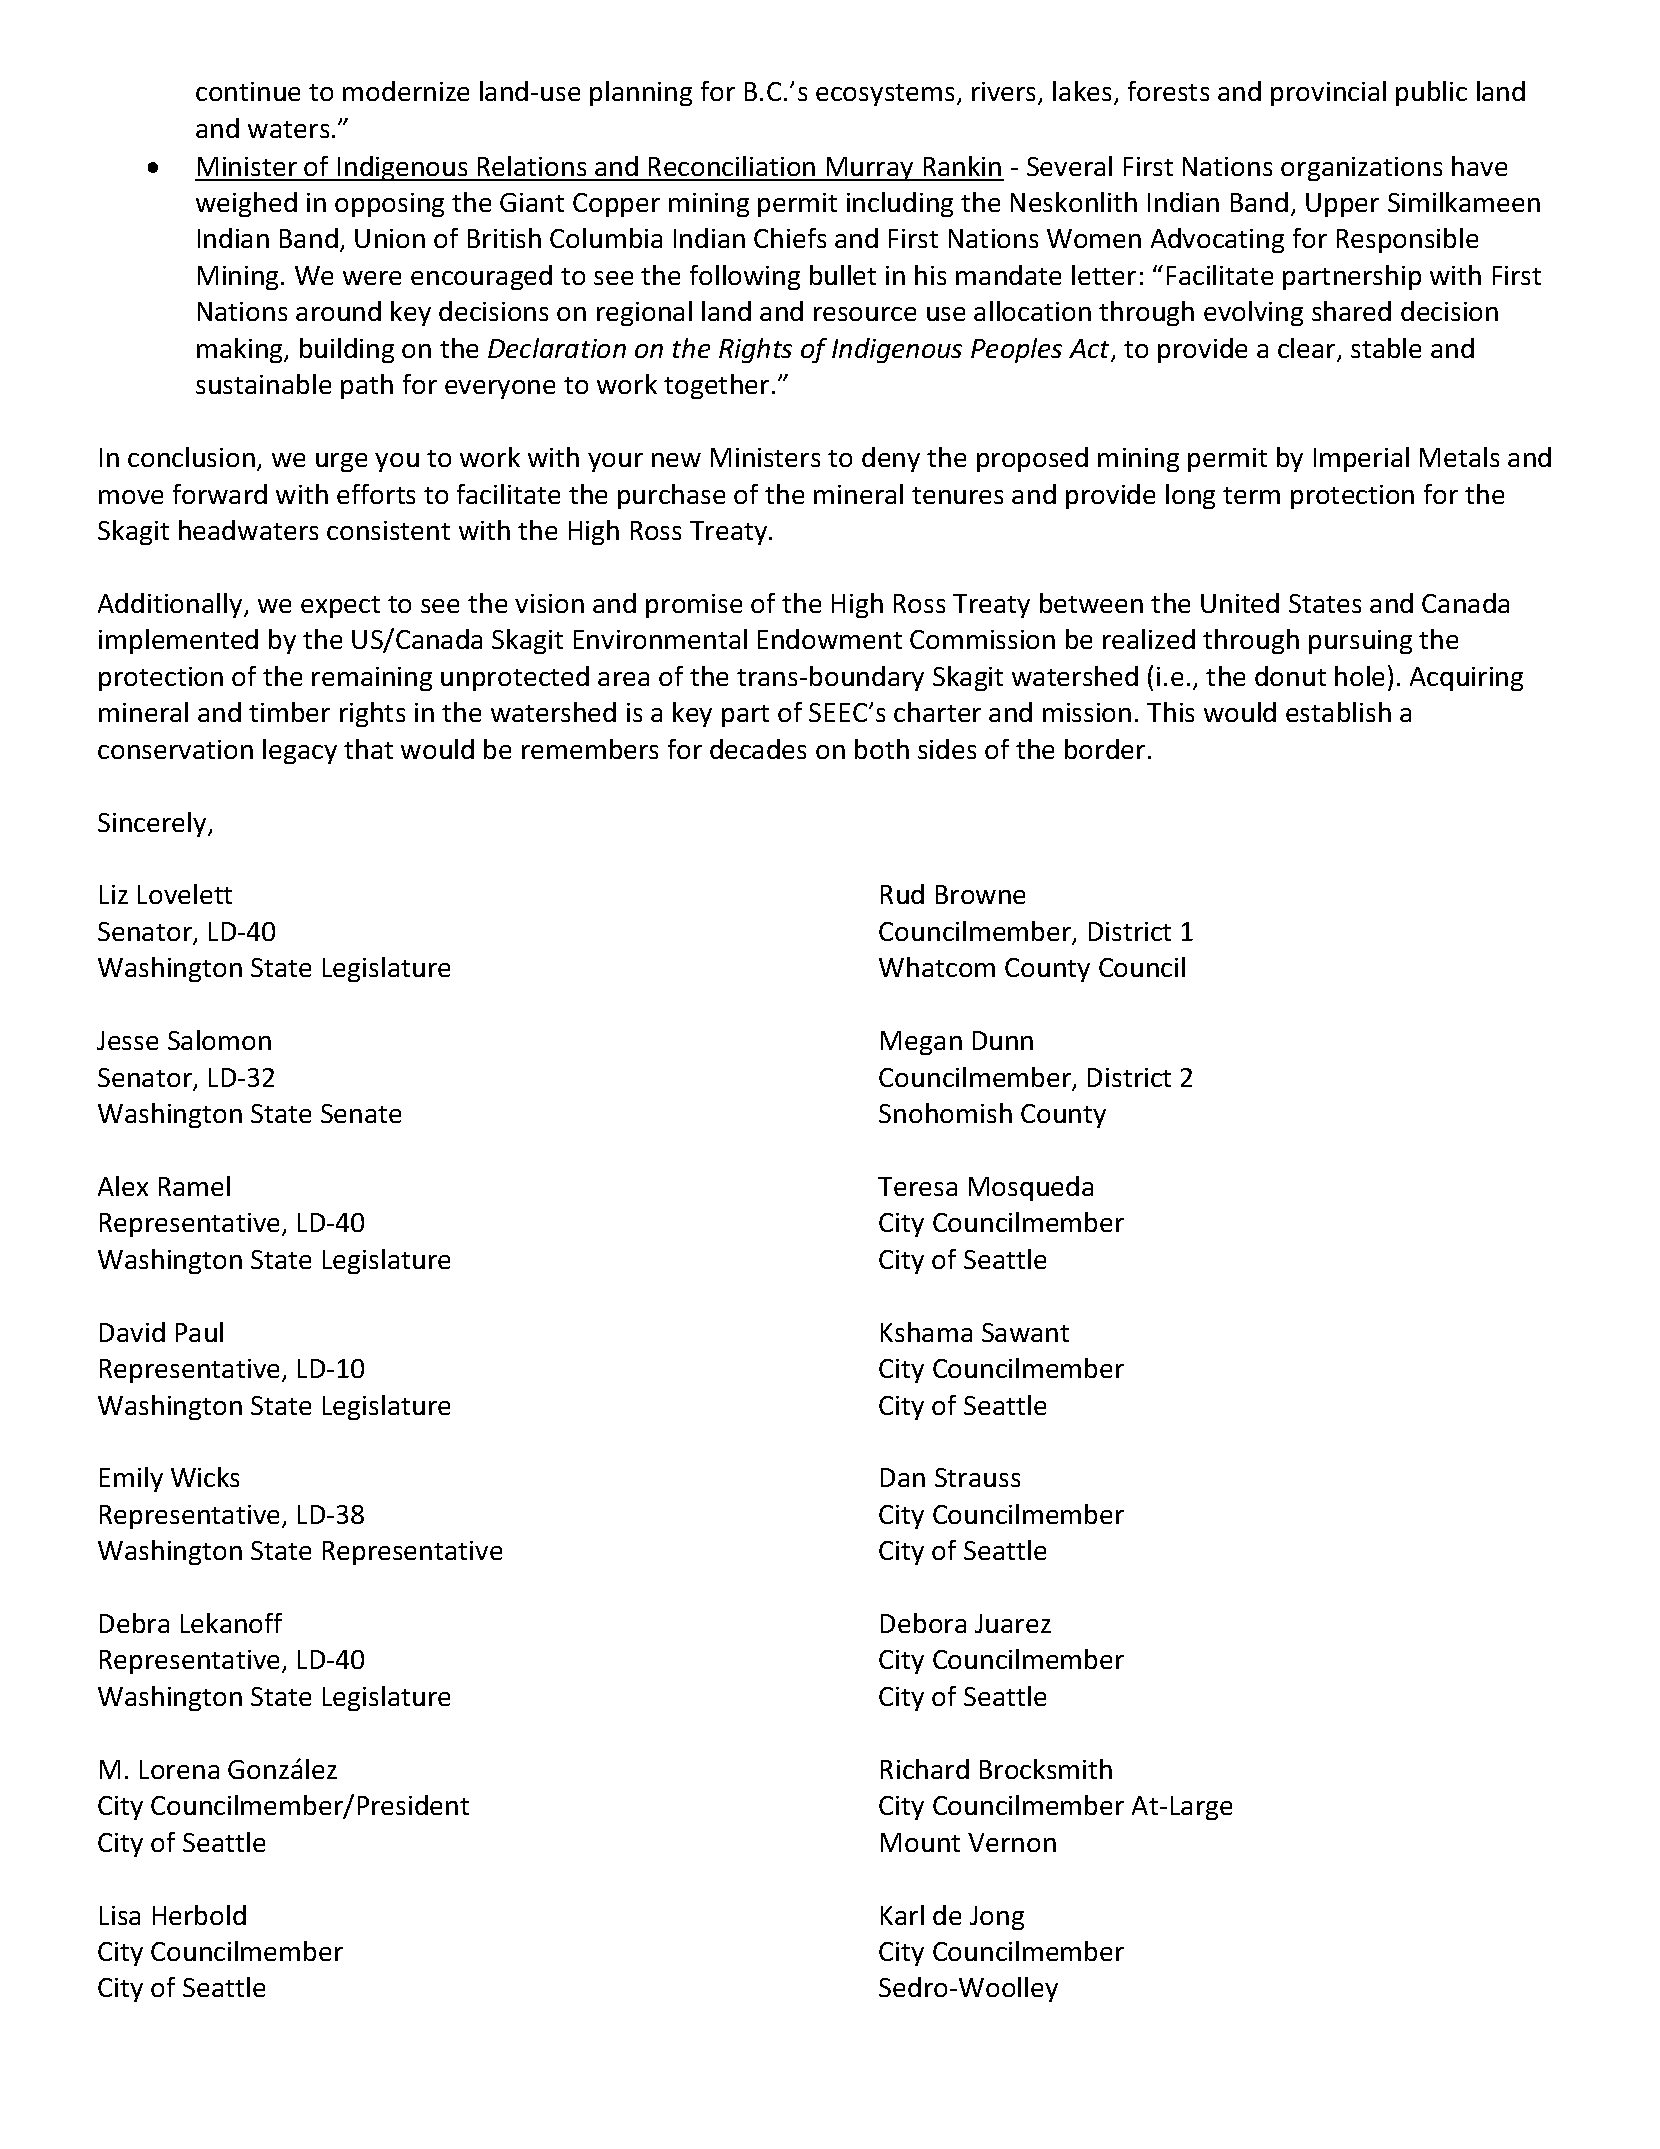 Image resolution: width=1660 pixels, height=2149 pixels. What do you see at coordinates (340, 607) in the screenshot?
I see `expect` at bounding box center [340, 607].
